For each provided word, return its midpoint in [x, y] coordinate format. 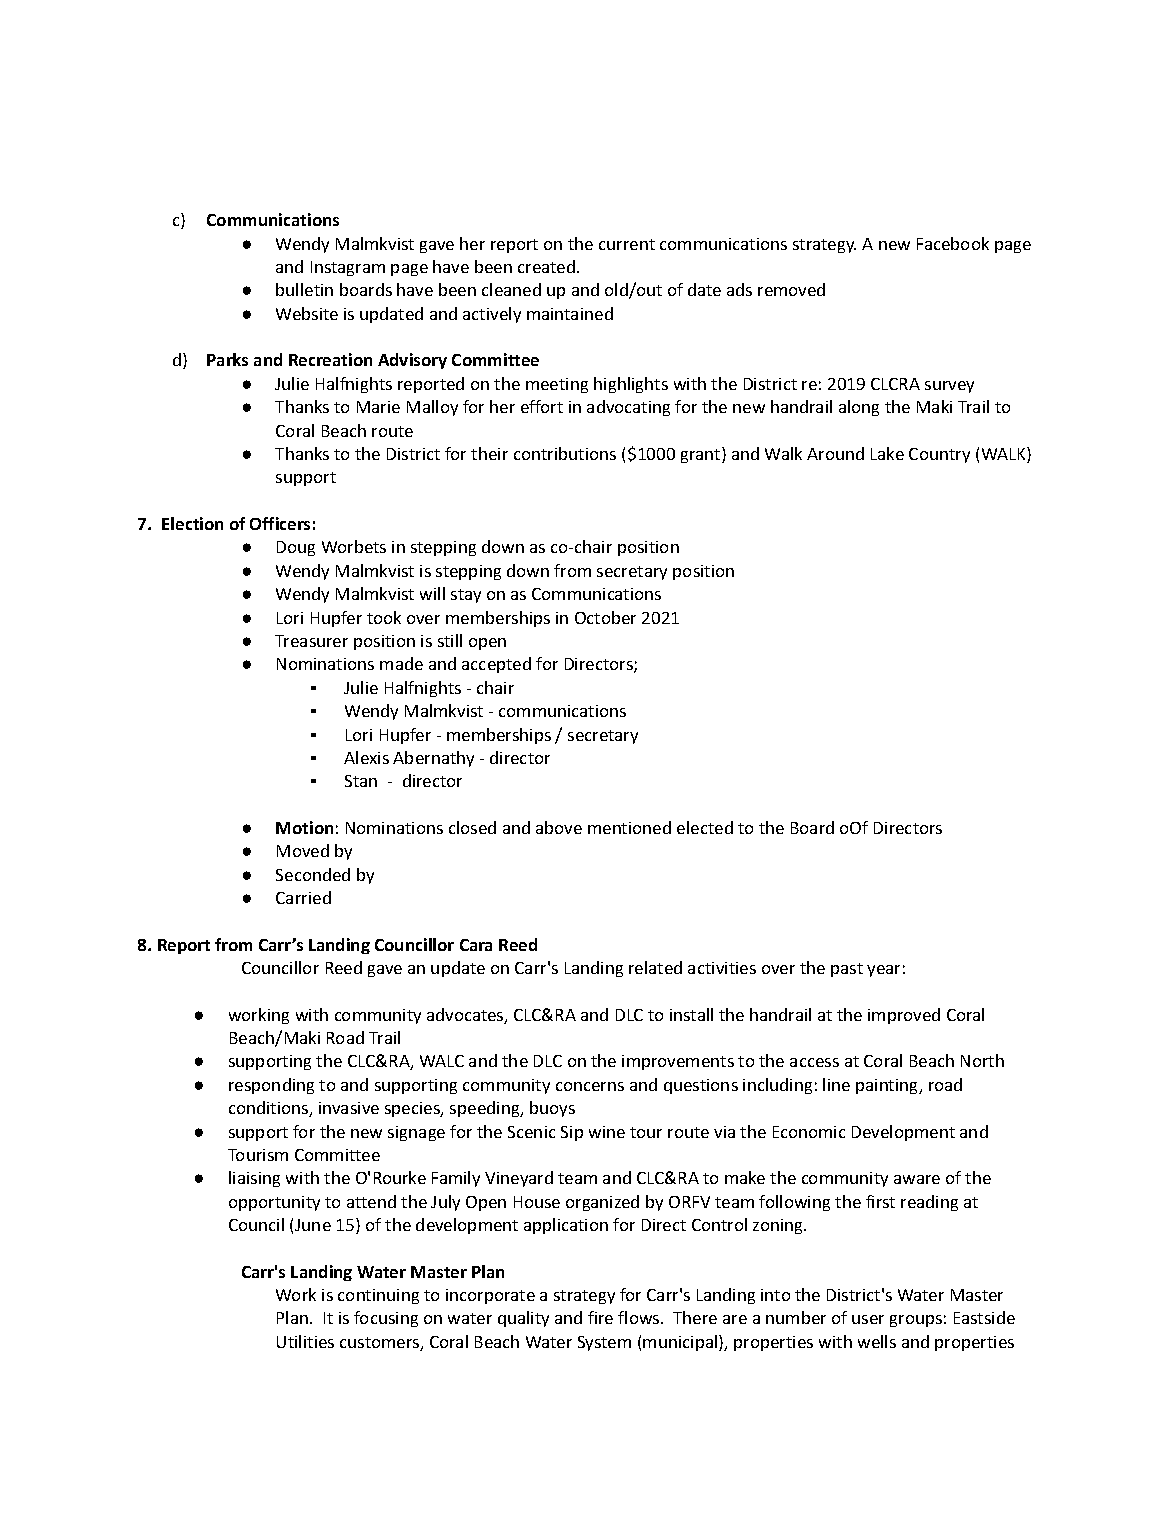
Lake [887, 453]
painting [888, 1086]
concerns [590, 1086]
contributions [565, 453]
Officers [280, 523]
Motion [304, 827]
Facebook [953, 243]
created [546, 266]
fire [600, 1317]
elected [705, 827]
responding [271, 1086]
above [559, 827]
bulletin [304, 289]
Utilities [305, 1341]
